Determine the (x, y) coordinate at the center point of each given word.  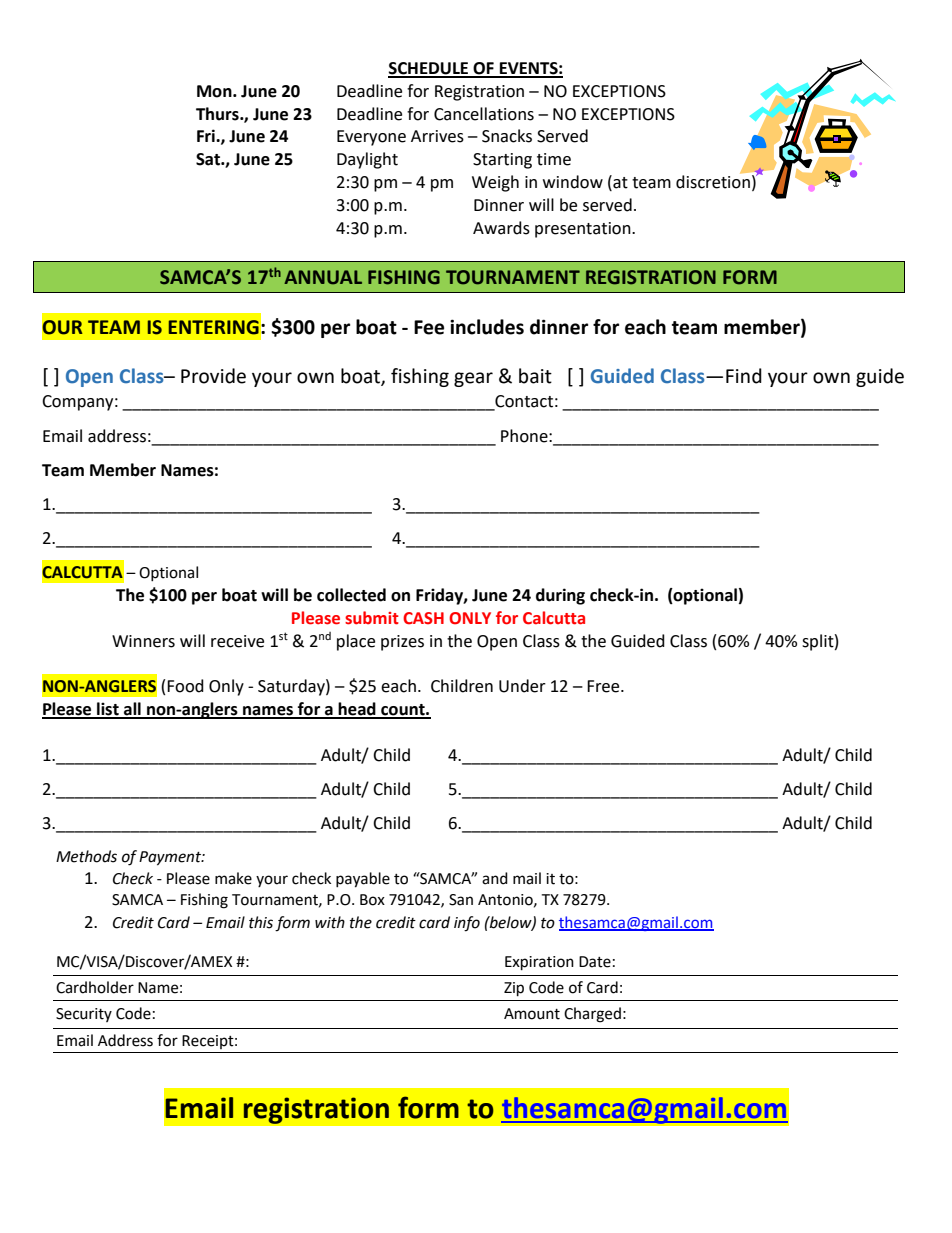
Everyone (371, 138)
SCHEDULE (429, 69)
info (467, 924)
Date (595, 962)
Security (84, 1015)
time (554, 159)
